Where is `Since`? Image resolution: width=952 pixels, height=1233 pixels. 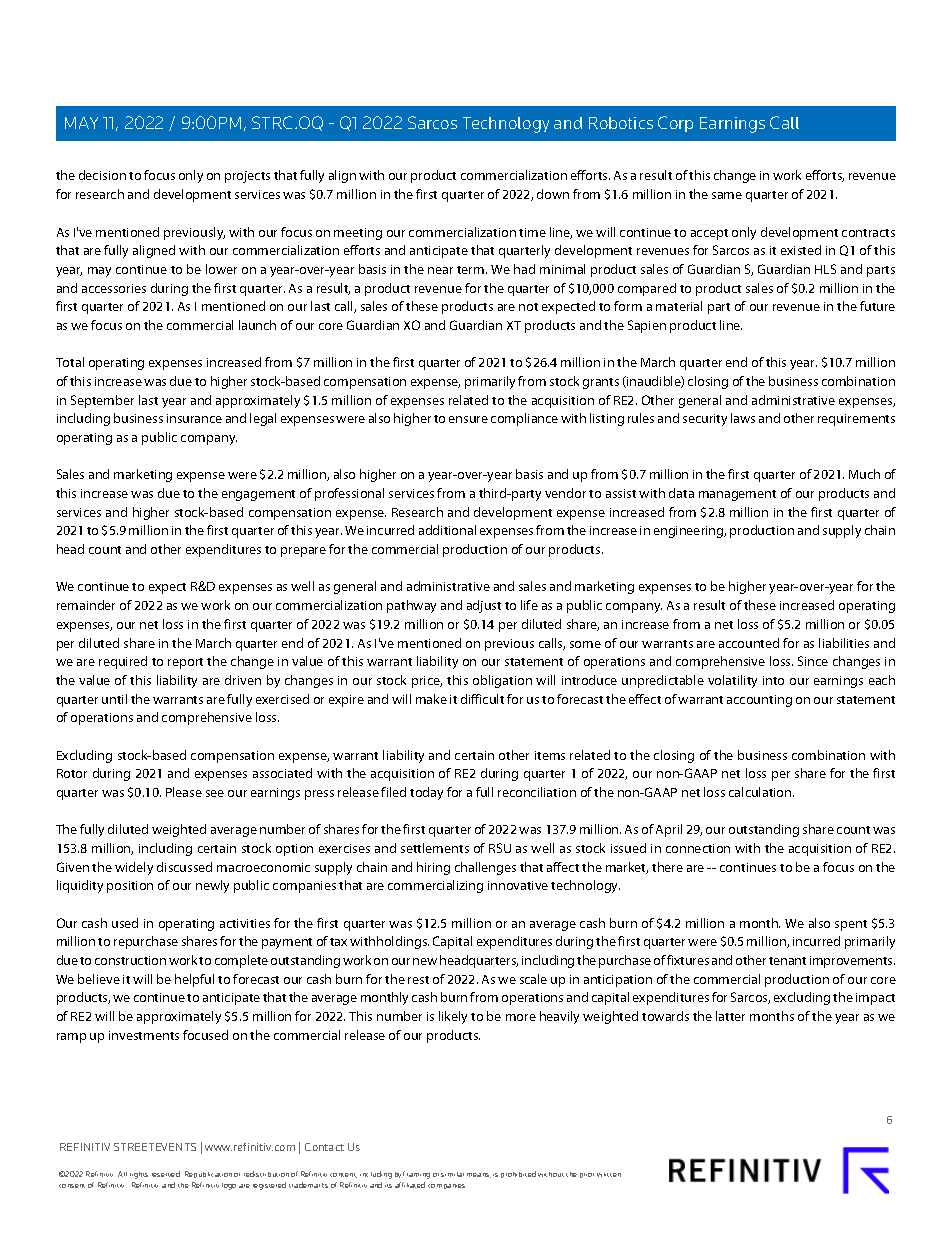
Since is located at coordinates (813, 661).
